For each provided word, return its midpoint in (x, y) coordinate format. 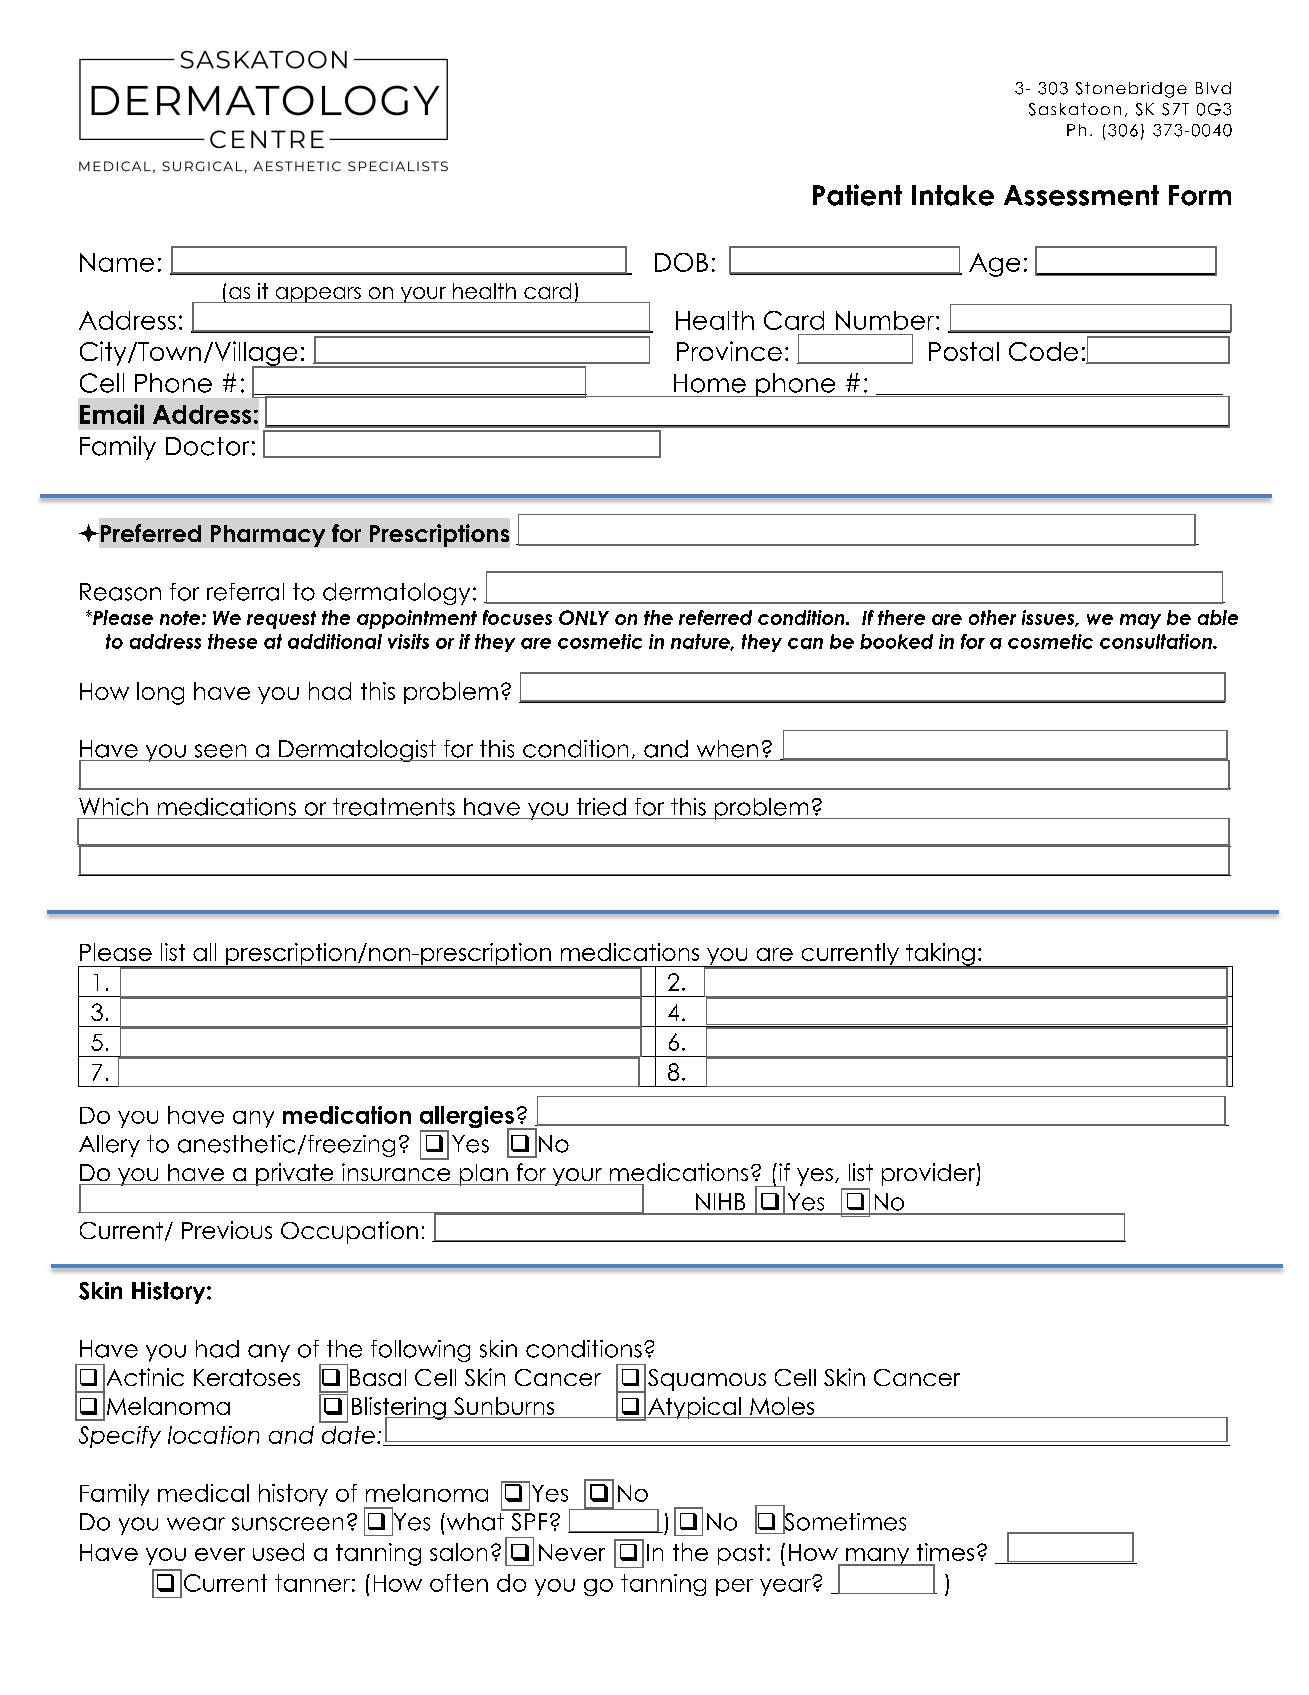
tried (601, 807)
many (878, 1557)
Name (117, 262)
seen (220, 751)
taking (940, 955)
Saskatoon (1075, 109)
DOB (681, 262)
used (278, 1552)
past (741, 1554)
